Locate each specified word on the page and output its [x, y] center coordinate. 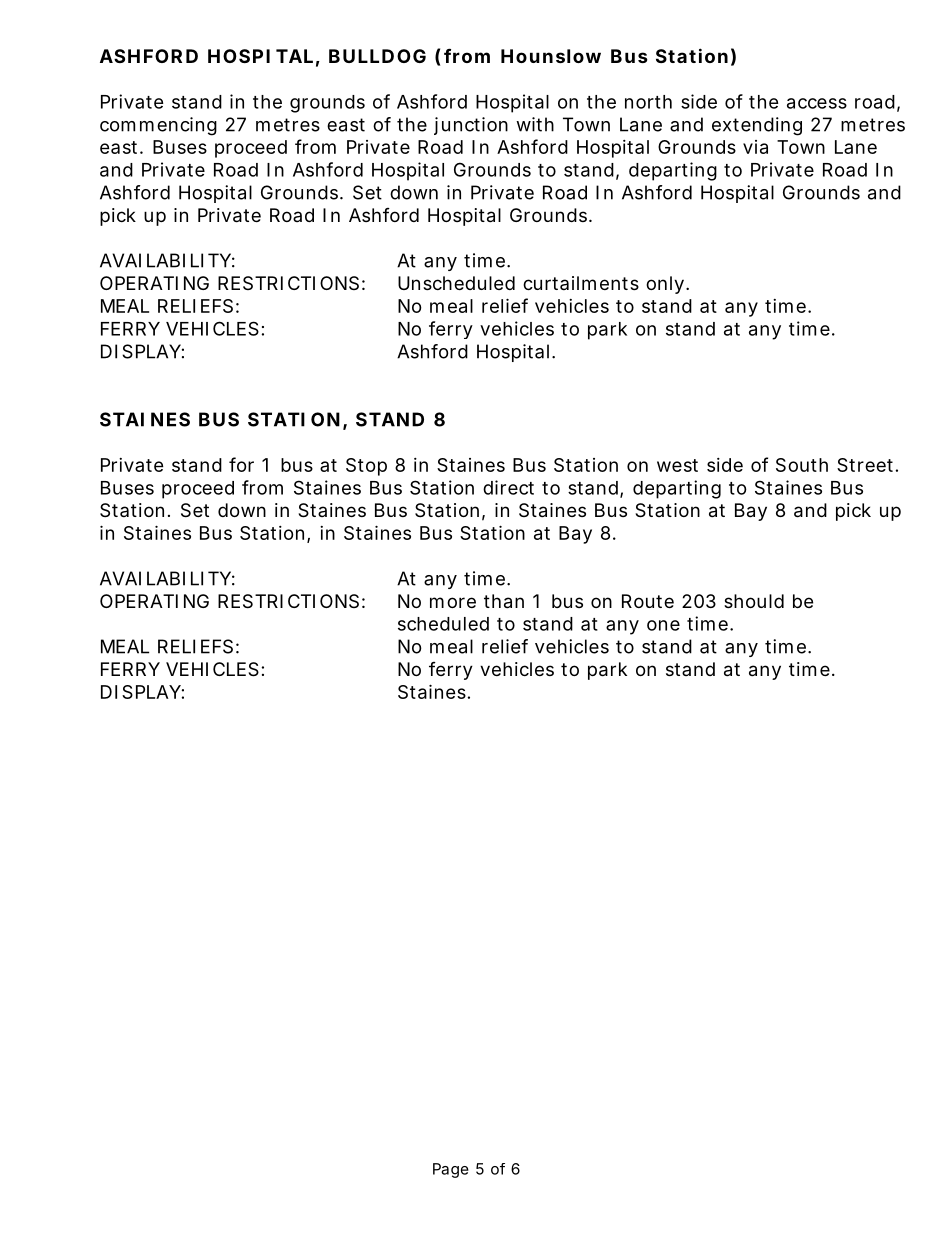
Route [648, 601]
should [754, 601]
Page [451, 1170]
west [677, 465]
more [453, 602]
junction [471, 126]
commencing [158, 126]
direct [508, 487]
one [663, 625]
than [504, 601]
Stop [366, 467]
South [802, 465]
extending [757, 126]
